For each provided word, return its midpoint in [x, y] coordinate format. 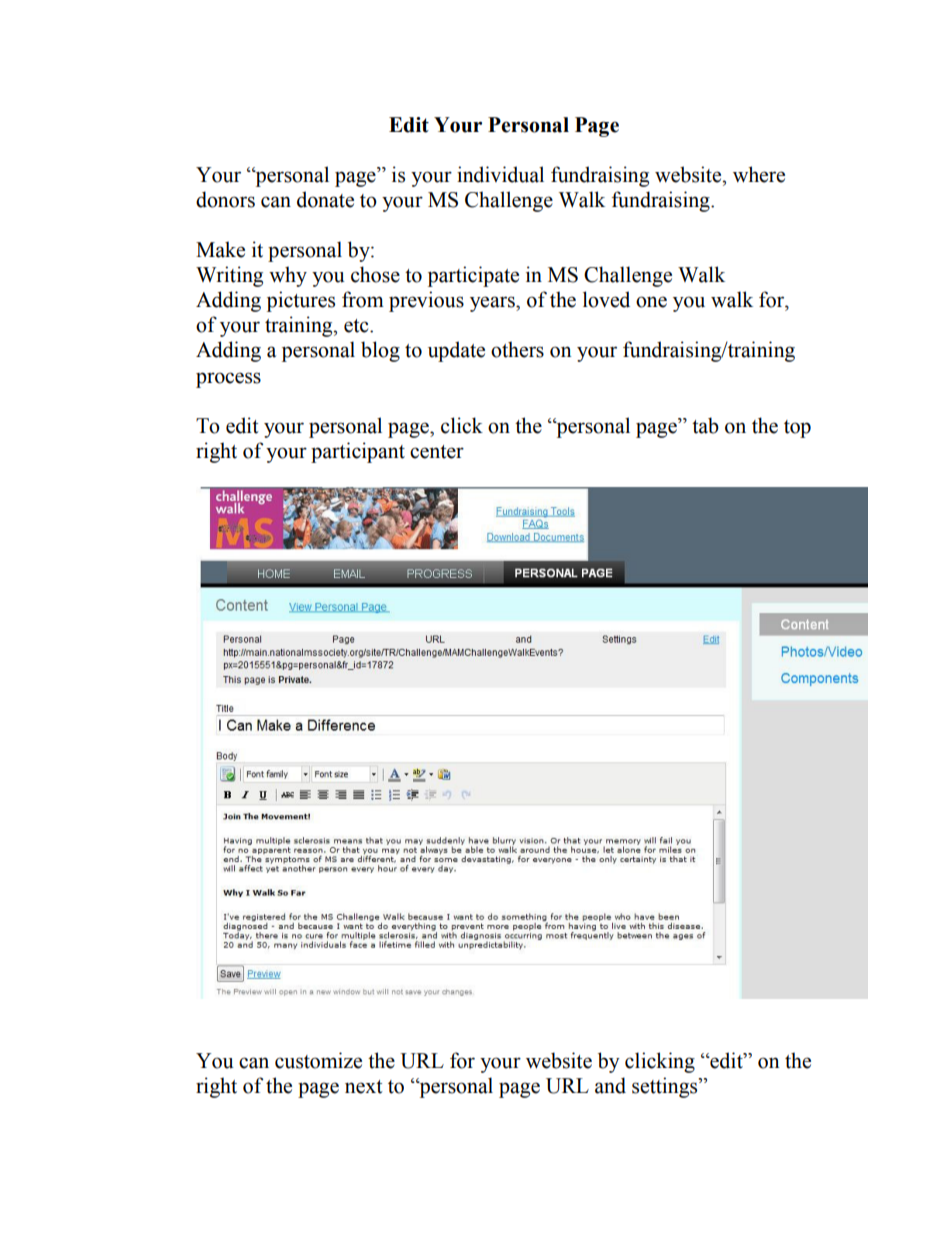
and [610, 1085]
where [759, 174]
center [437, 452]
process [228, 380]
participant [358, 452]
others [517, 349]
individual [500, 174]
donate [325, 199]
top [797, 429]
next [364, 1087]
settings [666, 1087]
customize [318, 1060]
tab [705, 425]
